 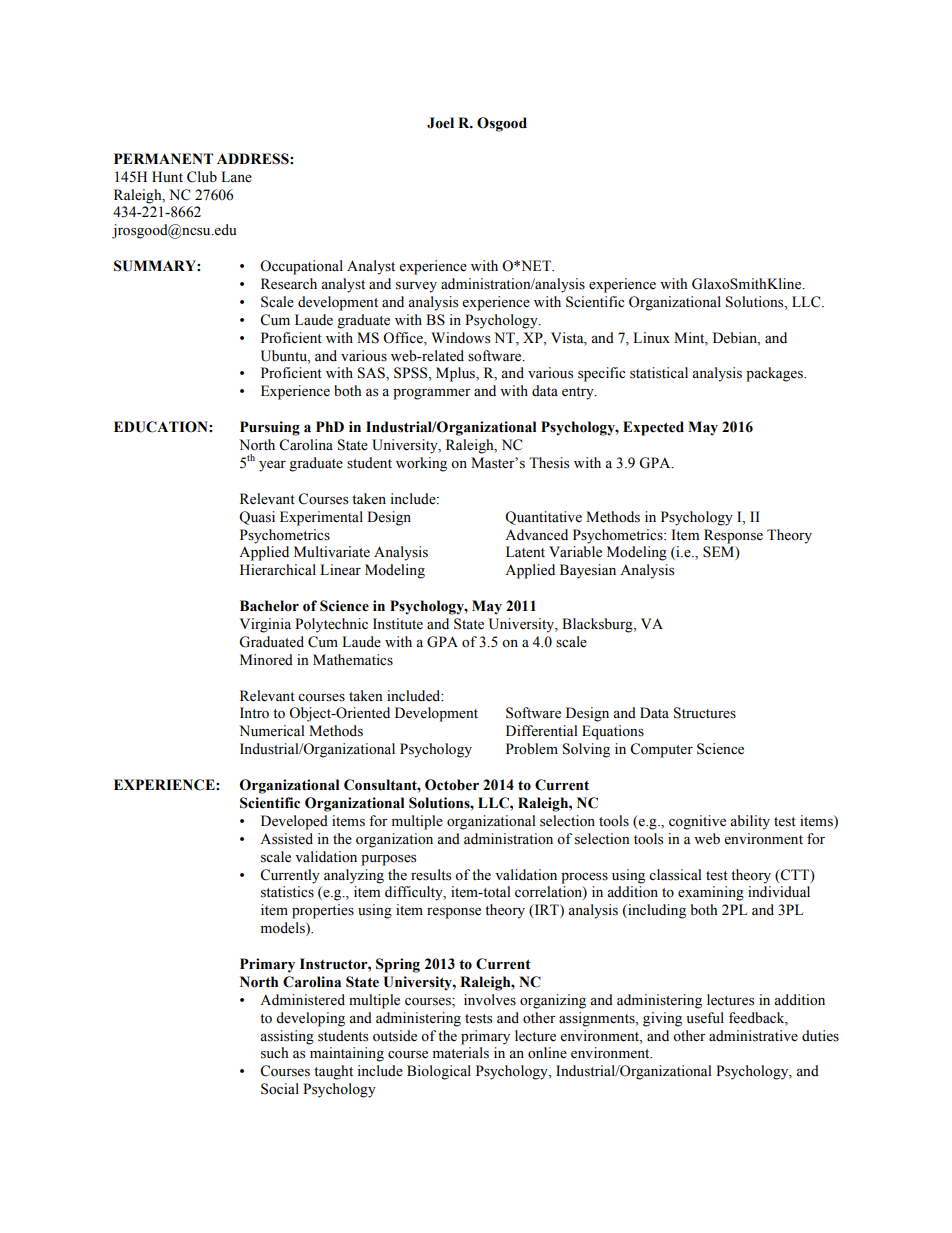 I want to click on Thesis, so click(x=549, y=463).
